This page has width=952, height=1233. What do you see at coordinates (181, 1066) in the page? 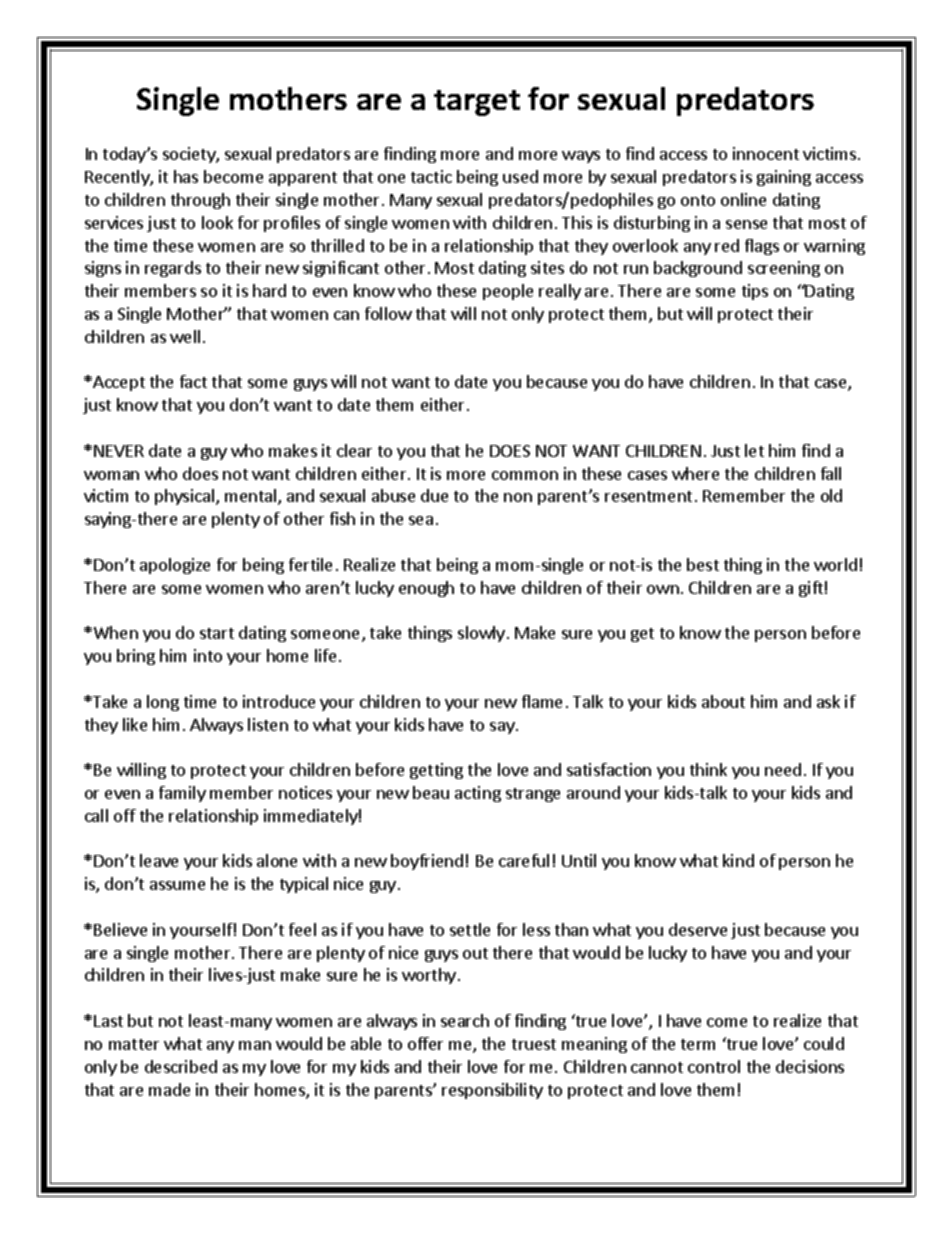
I see `described` at bounding box center [181, 1066].
